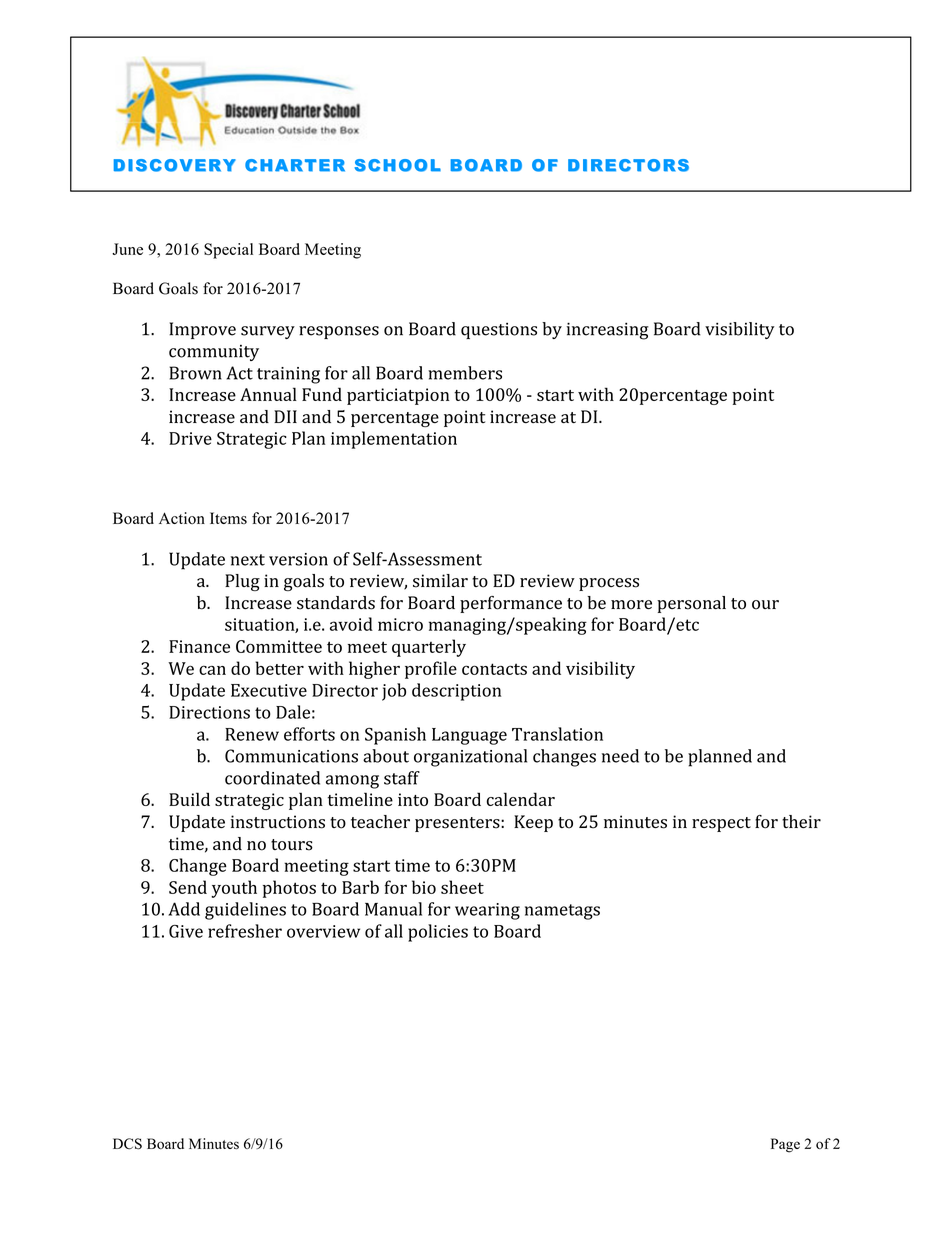 The height and width of the screenshot is (1233, 952). Describe the element at coordinates (470, 758) in the screenshot. I see `organizational` at that location.
